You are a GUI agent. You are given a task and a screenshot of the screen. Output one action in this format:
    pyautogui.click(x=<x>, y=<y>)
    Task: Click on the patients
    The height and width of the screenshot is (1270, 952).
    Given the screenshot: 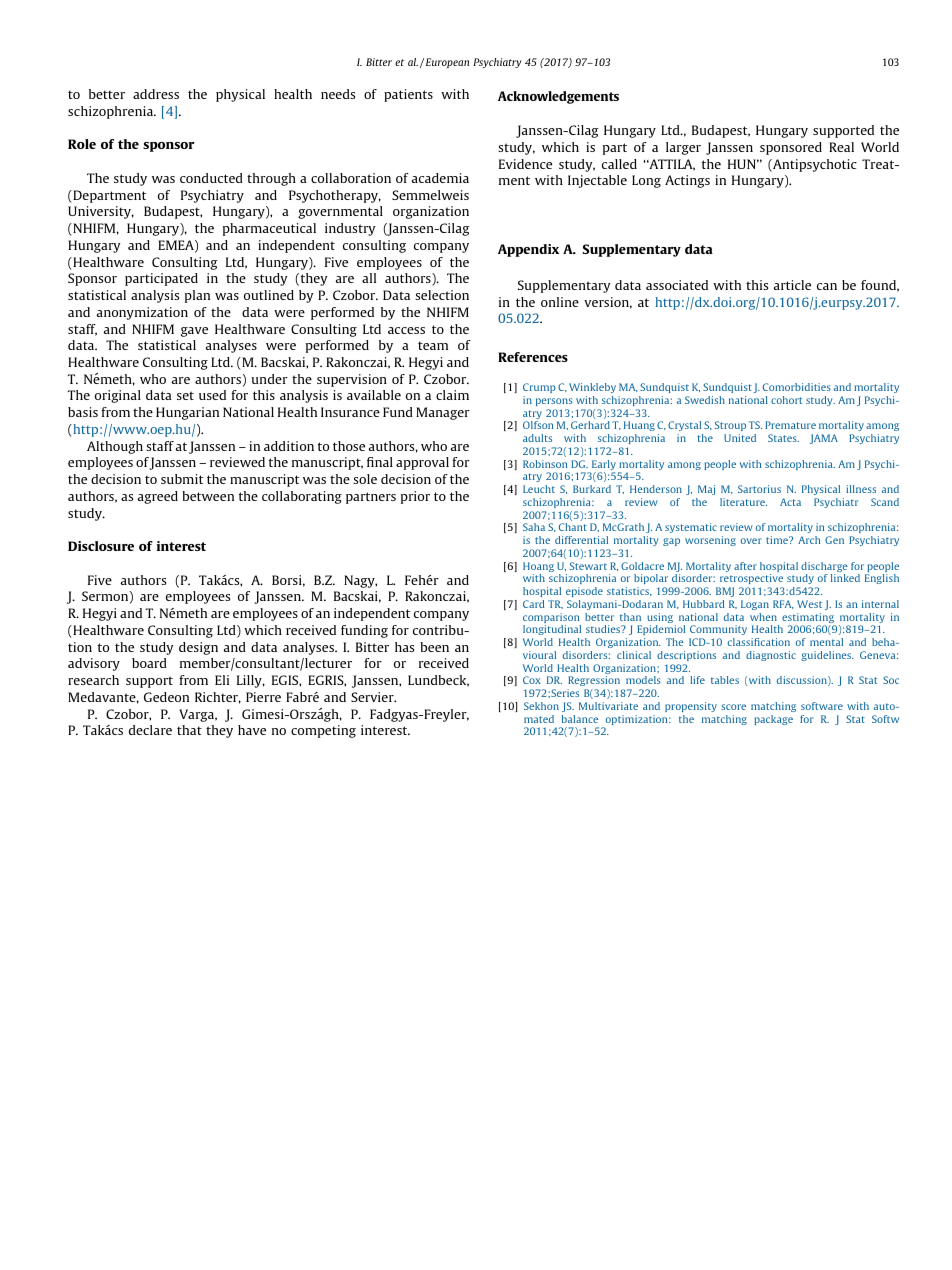 What is the action you would take?
    pyautogui.click(x=408, y=95)
